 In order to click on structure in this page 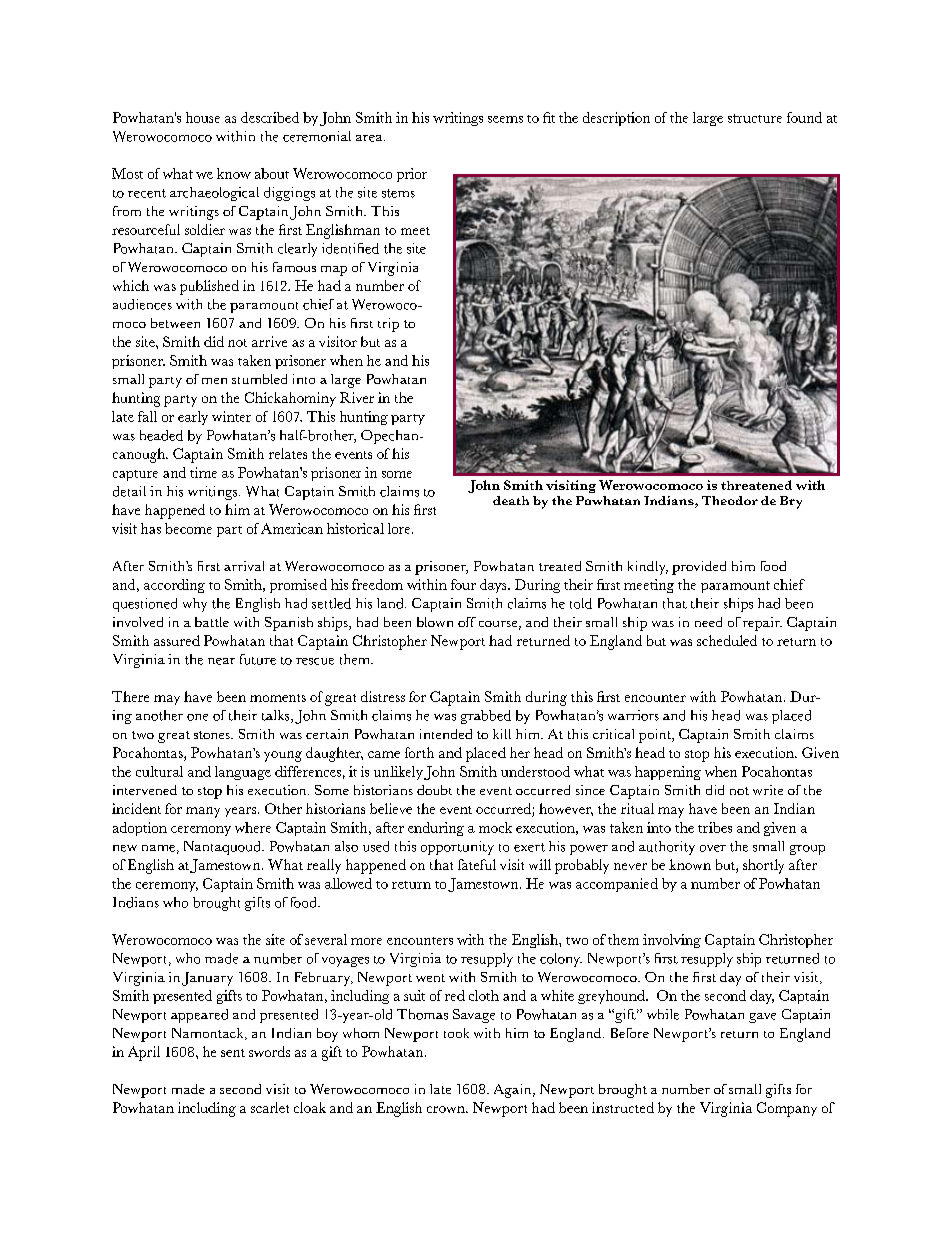, I will do `click(755, 118)`.
